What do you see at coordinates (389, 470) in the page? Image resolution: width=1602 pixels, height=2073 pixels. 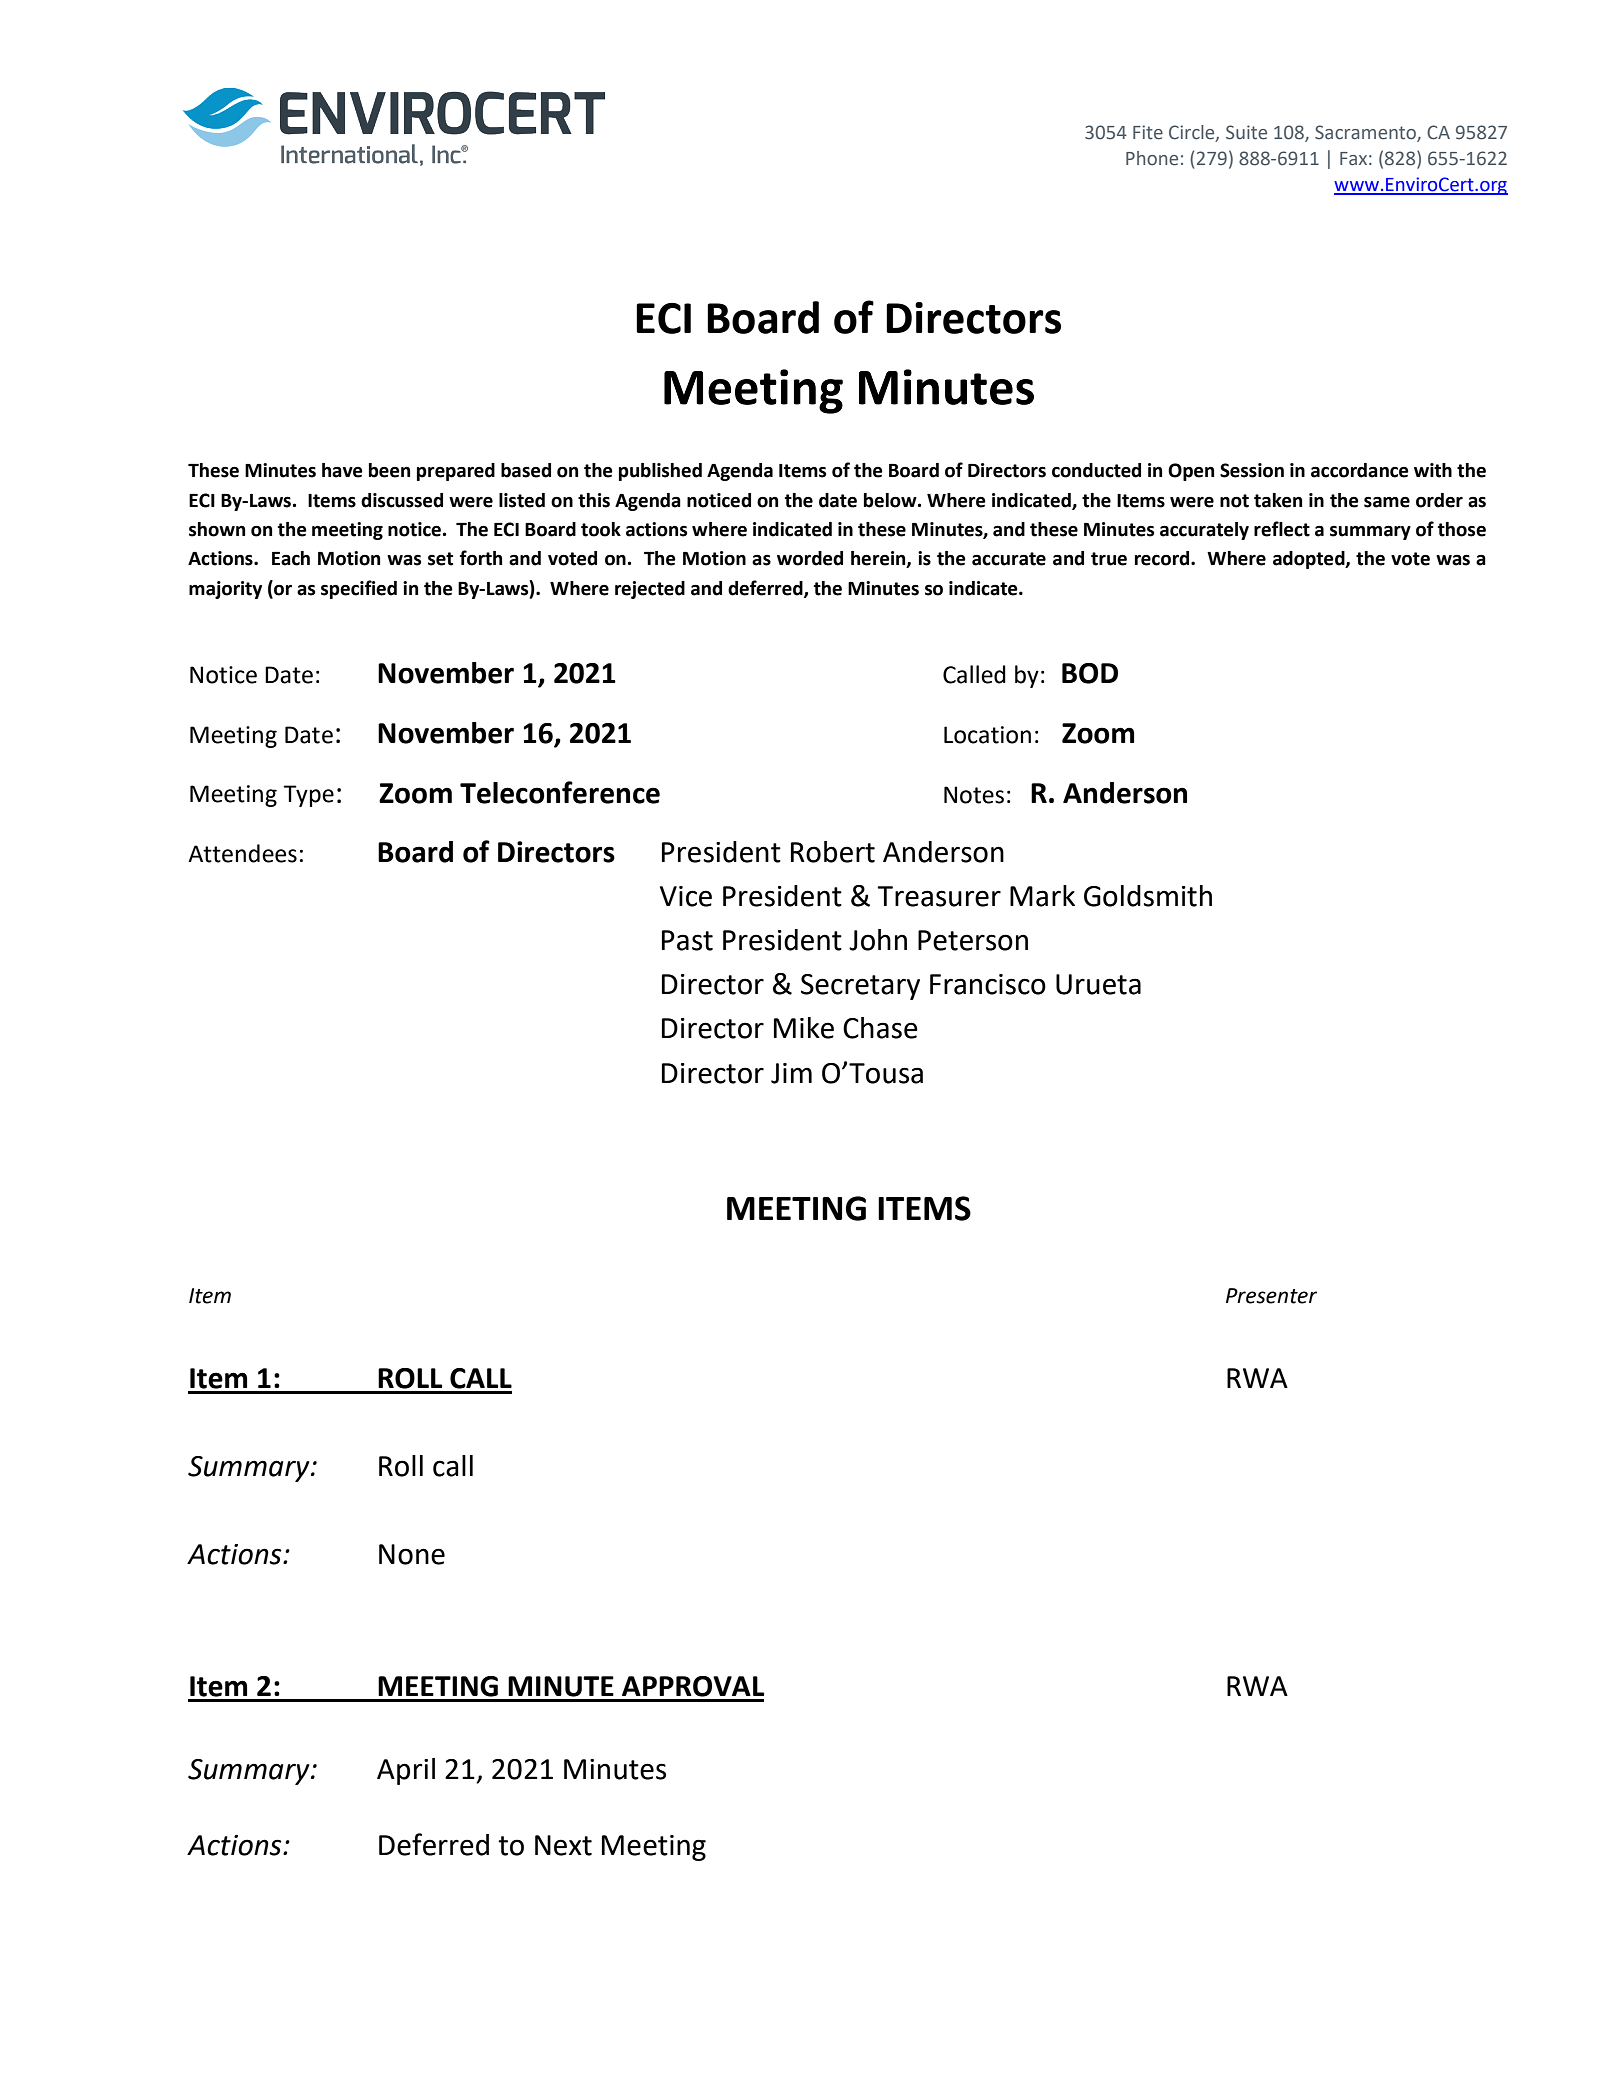 I see `been` at bounding box center [389, 470].
